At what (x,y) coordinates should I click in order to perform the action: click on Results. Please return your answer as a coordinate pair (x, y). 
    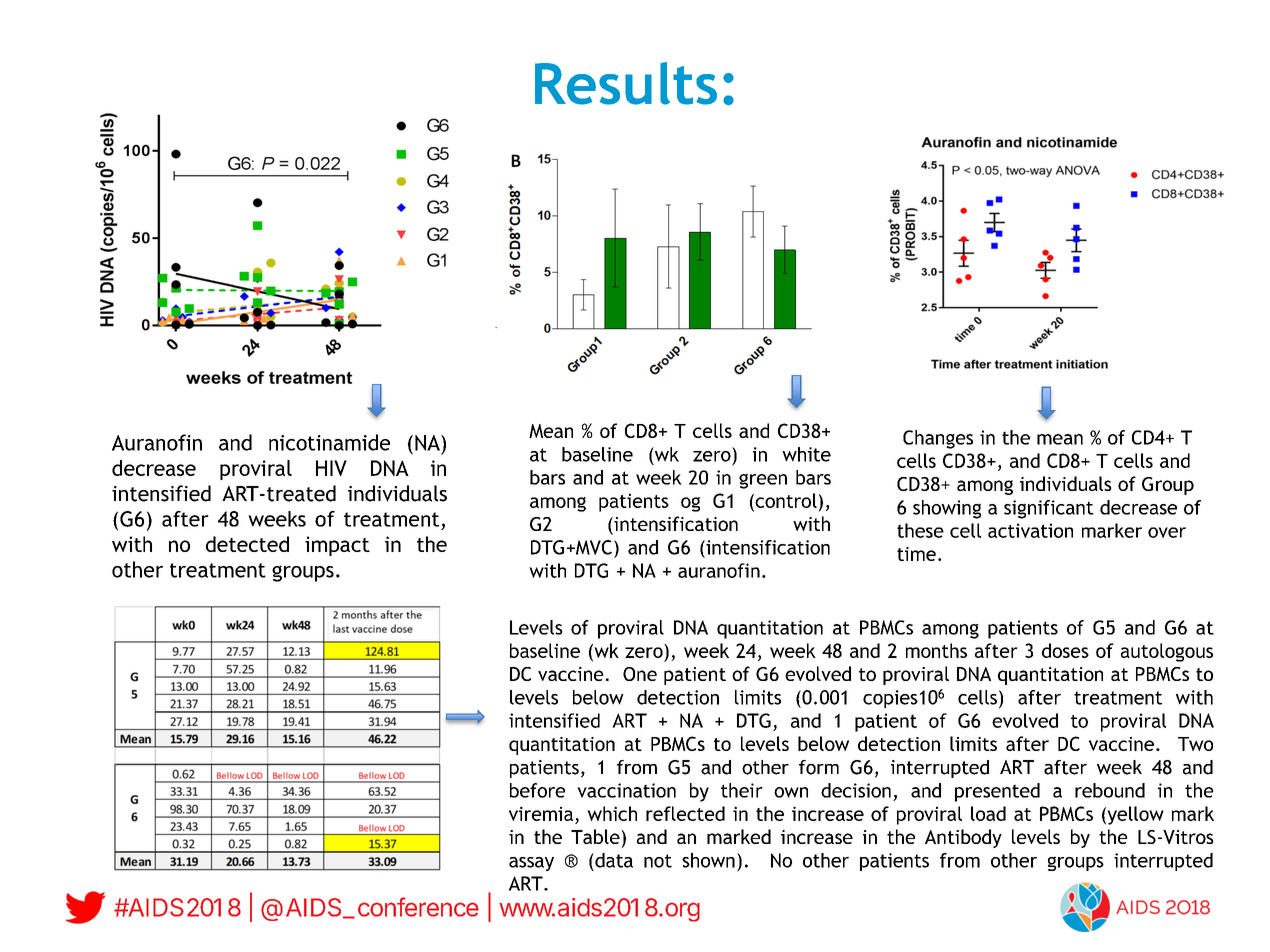
    Looking at the image, I should click on (626, 83).
